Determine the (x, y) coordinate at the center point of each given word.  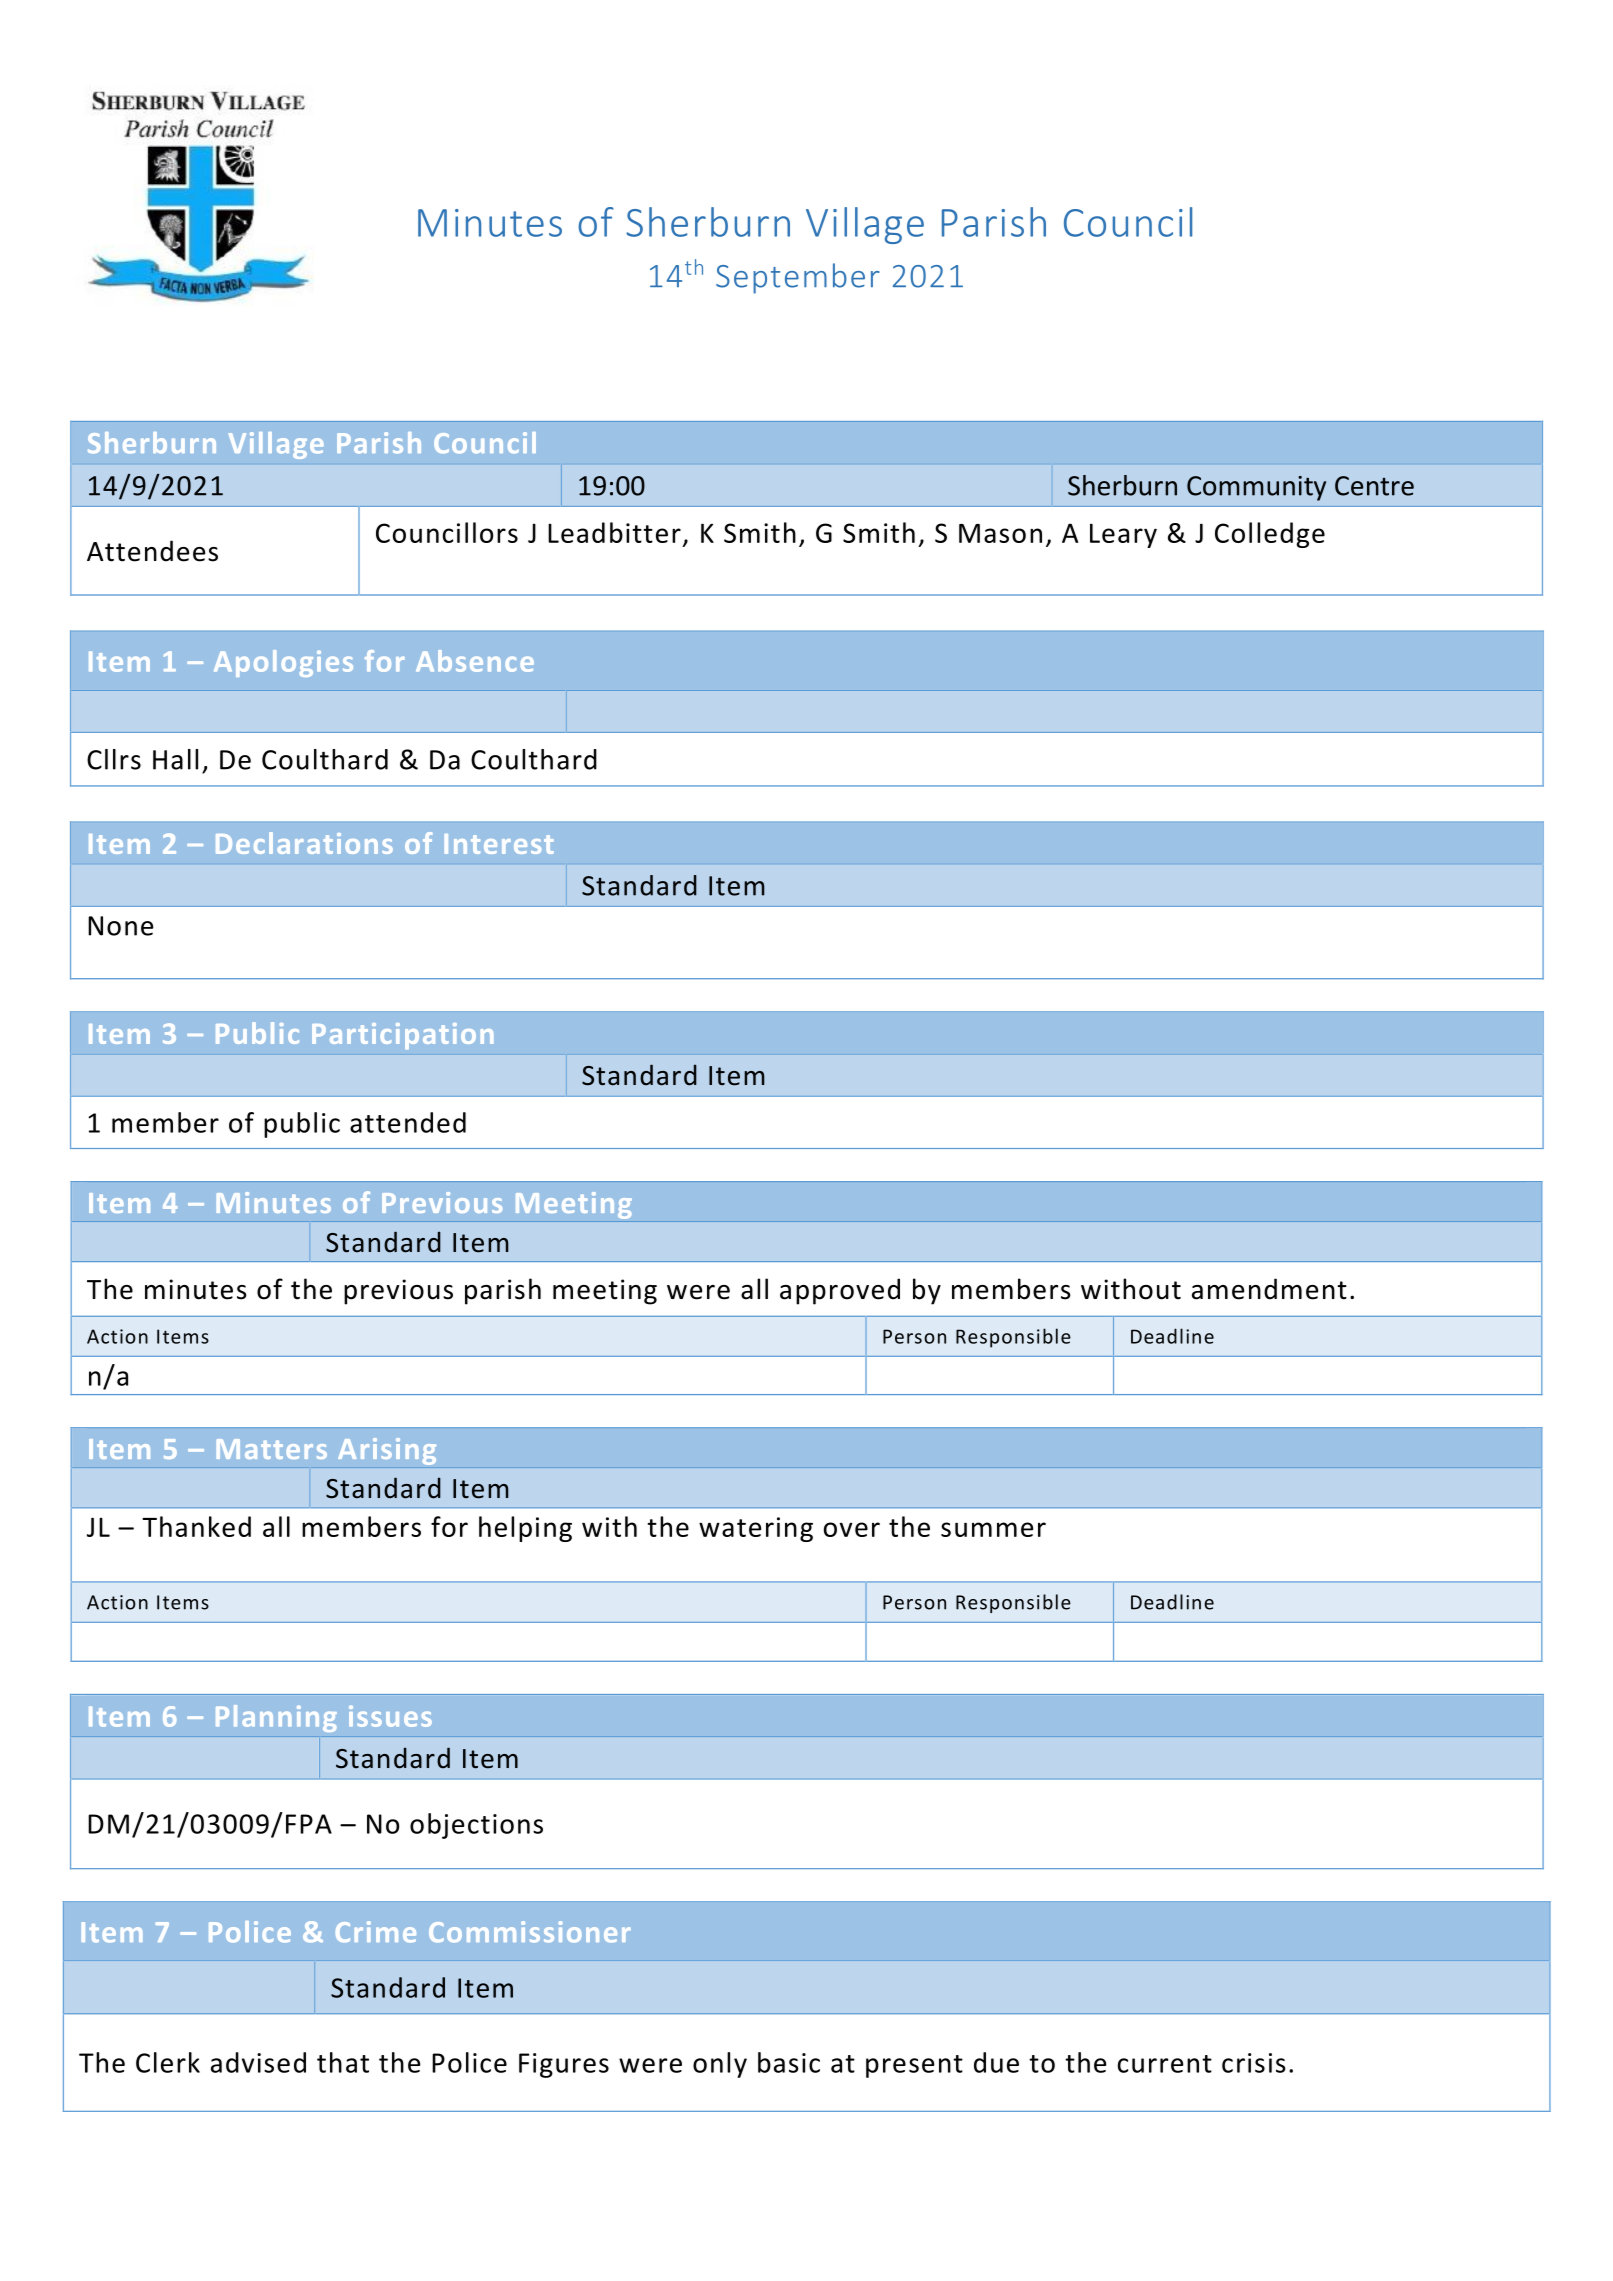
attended (408, 1122)
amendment (1269, 1289)
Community (1256, 488)
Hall (175, 759)
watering (756, 1529)
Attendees (152, 551)
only (720, 2065)
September (798, 278)
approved (840, 1291)
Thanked (196, 1526)
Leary (1123, 535)
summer (993, 1529)
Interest (499, 844)
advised (258, 2062)
